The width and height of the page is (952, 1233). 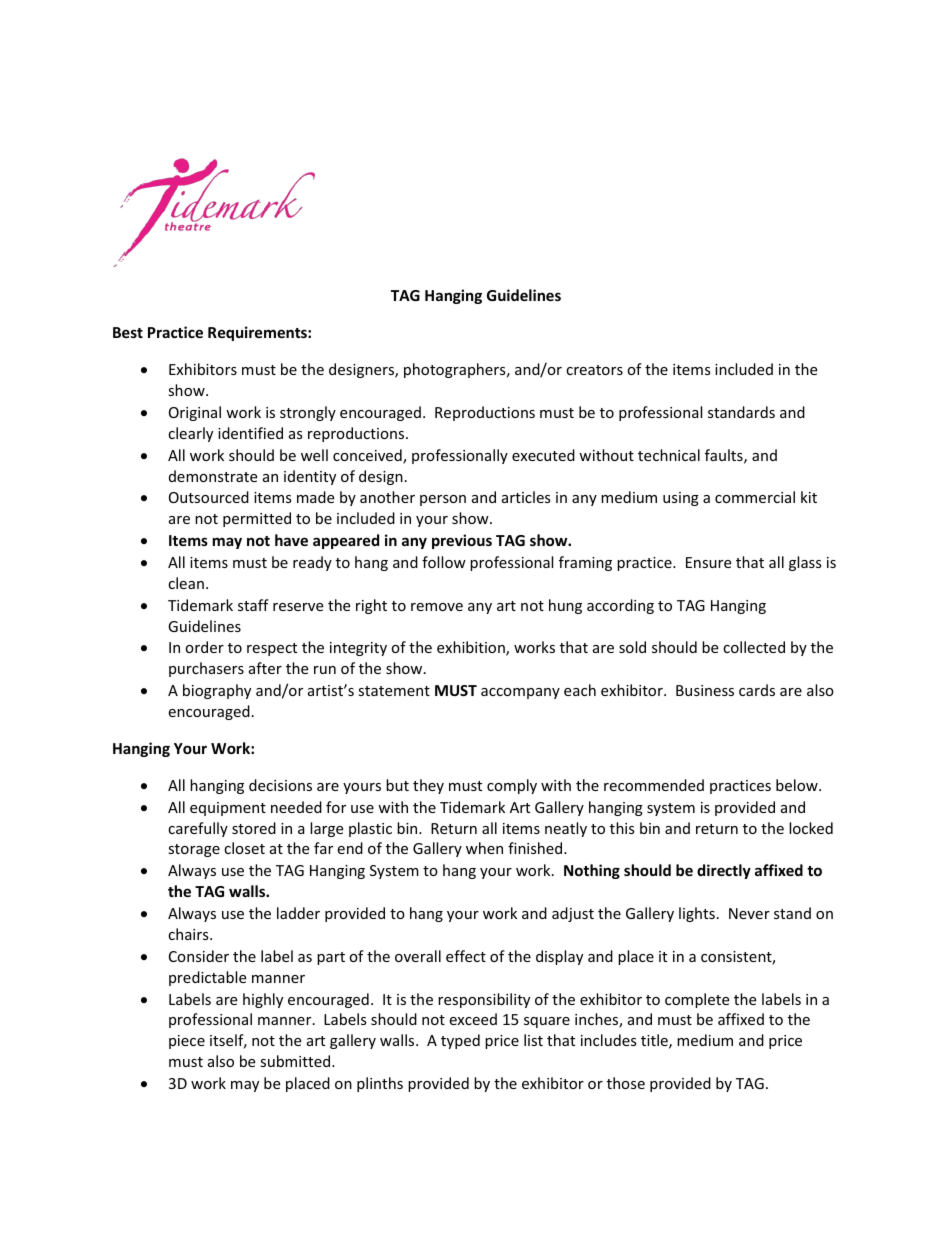 I want to click on when, so click(x=484, y=848).
